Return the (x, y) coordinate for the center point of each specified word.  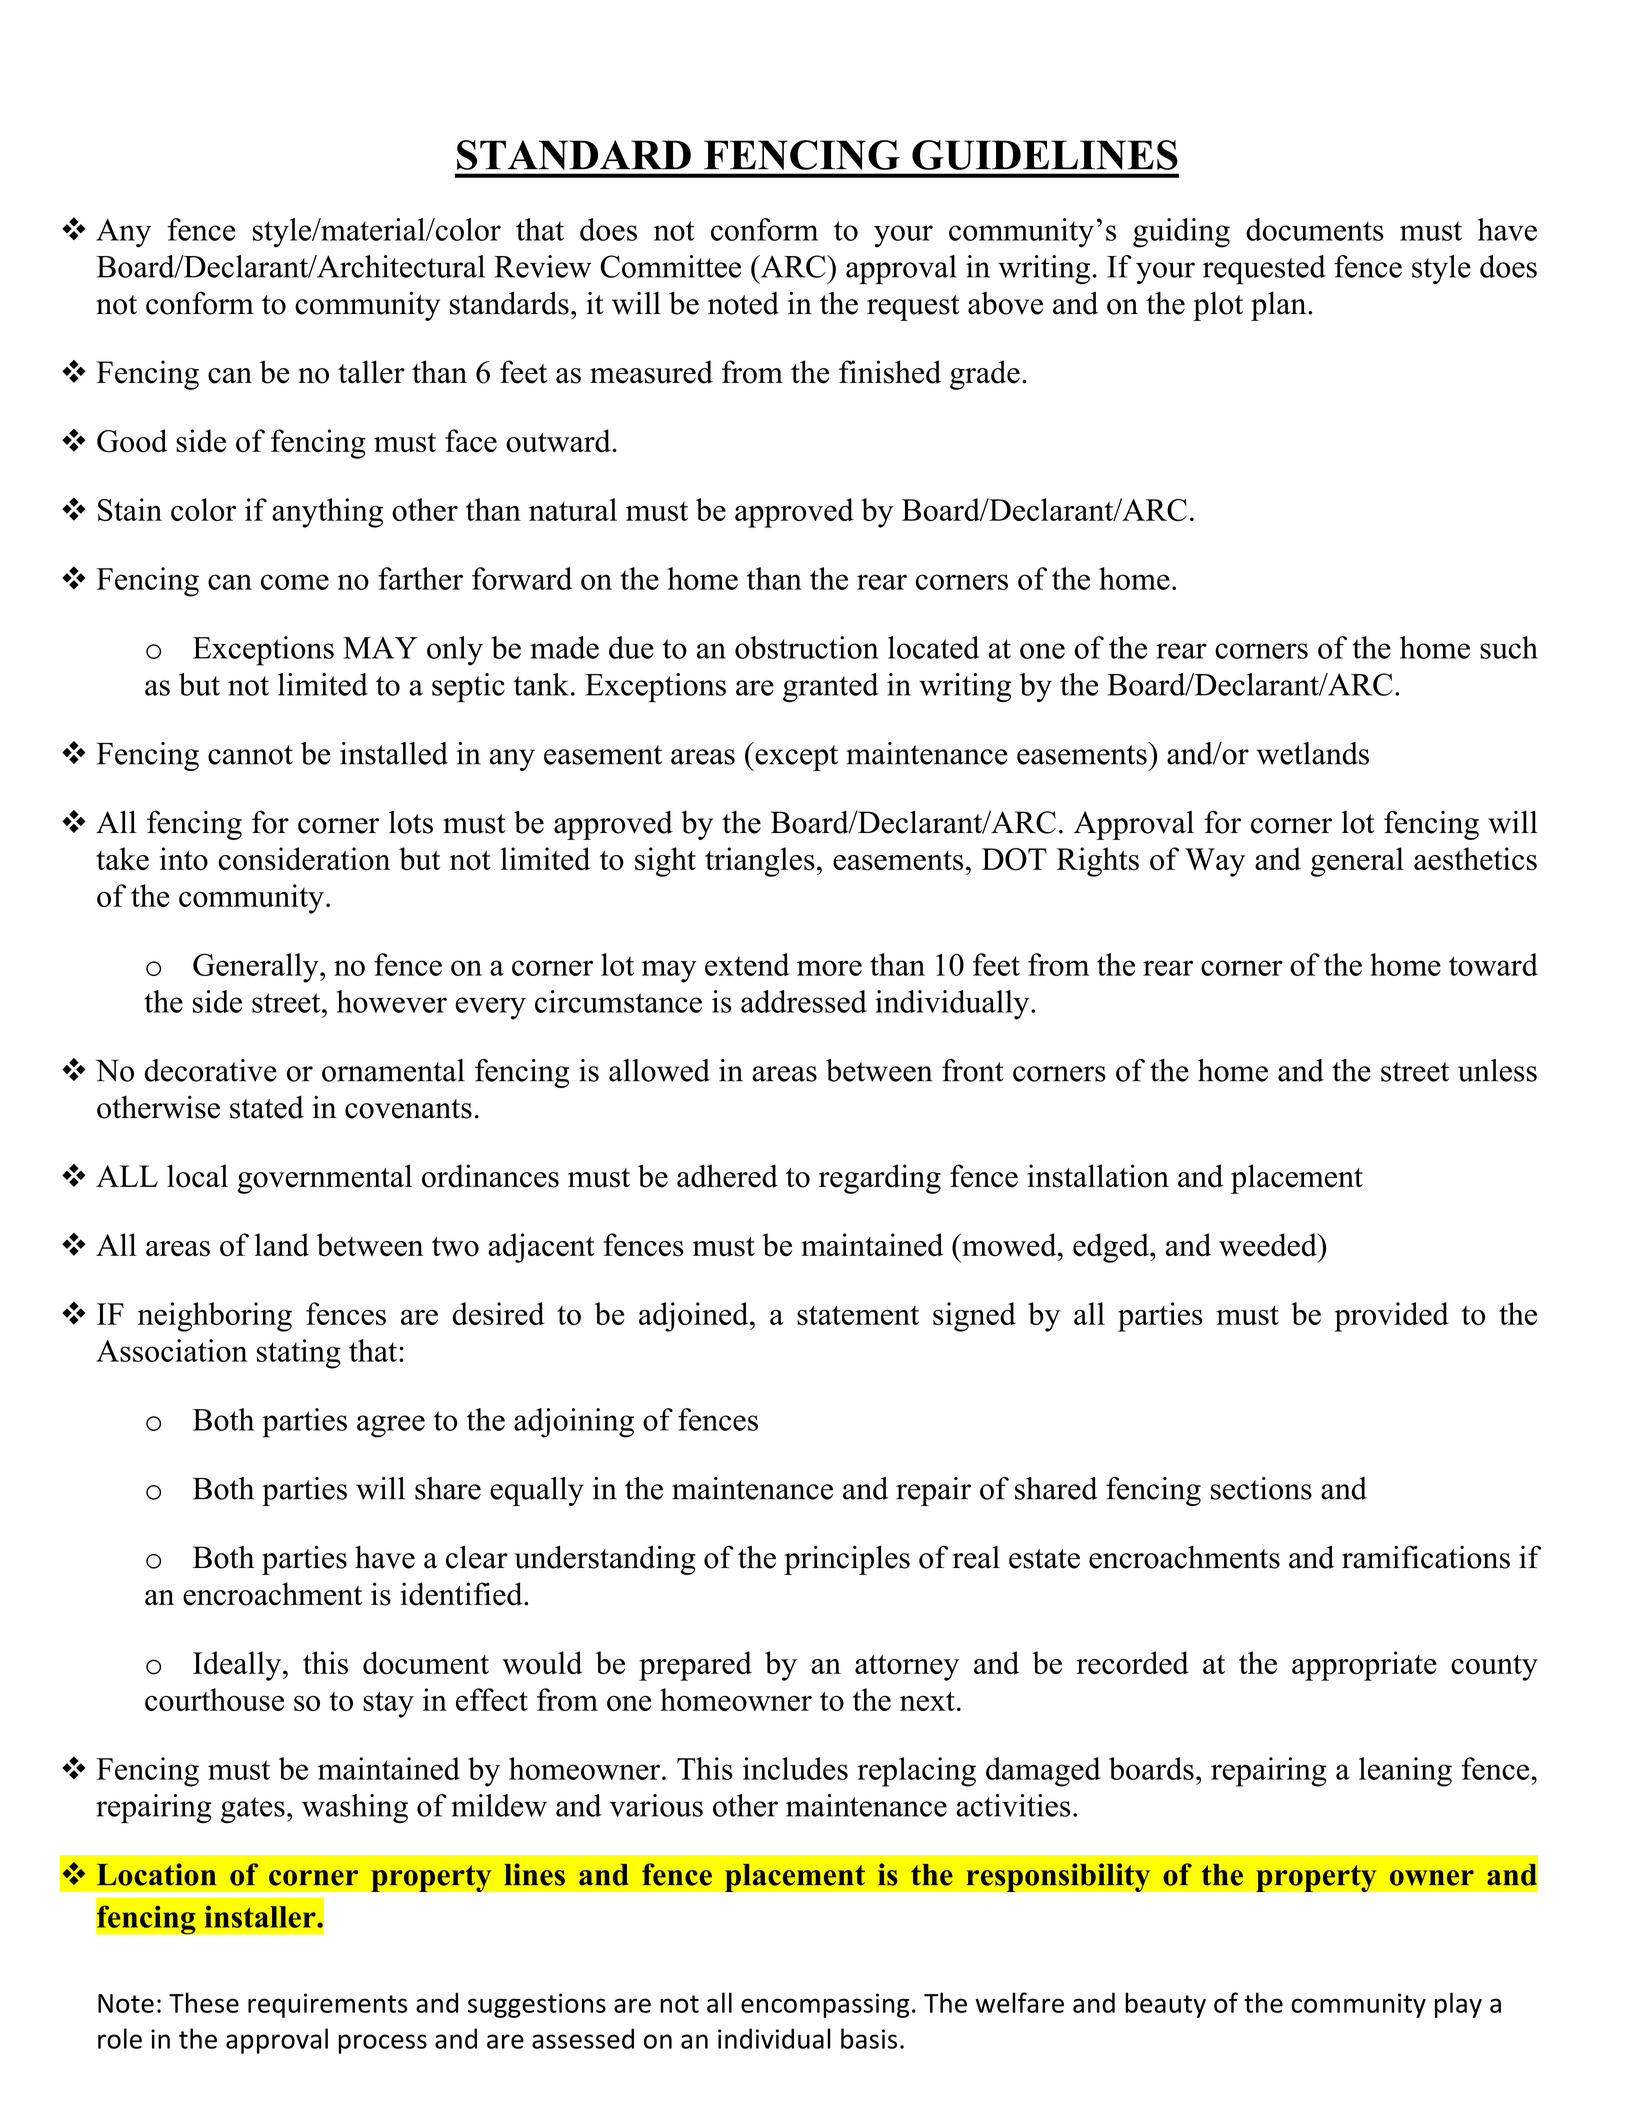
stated (267, 1107)
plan (1280, 306)
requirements (327, 2005)
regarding (880, 1179)
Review (542, 266)
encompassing (825, 2005)
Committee (670, 266)
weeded (1269, 1245)
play (1458, 2005)
